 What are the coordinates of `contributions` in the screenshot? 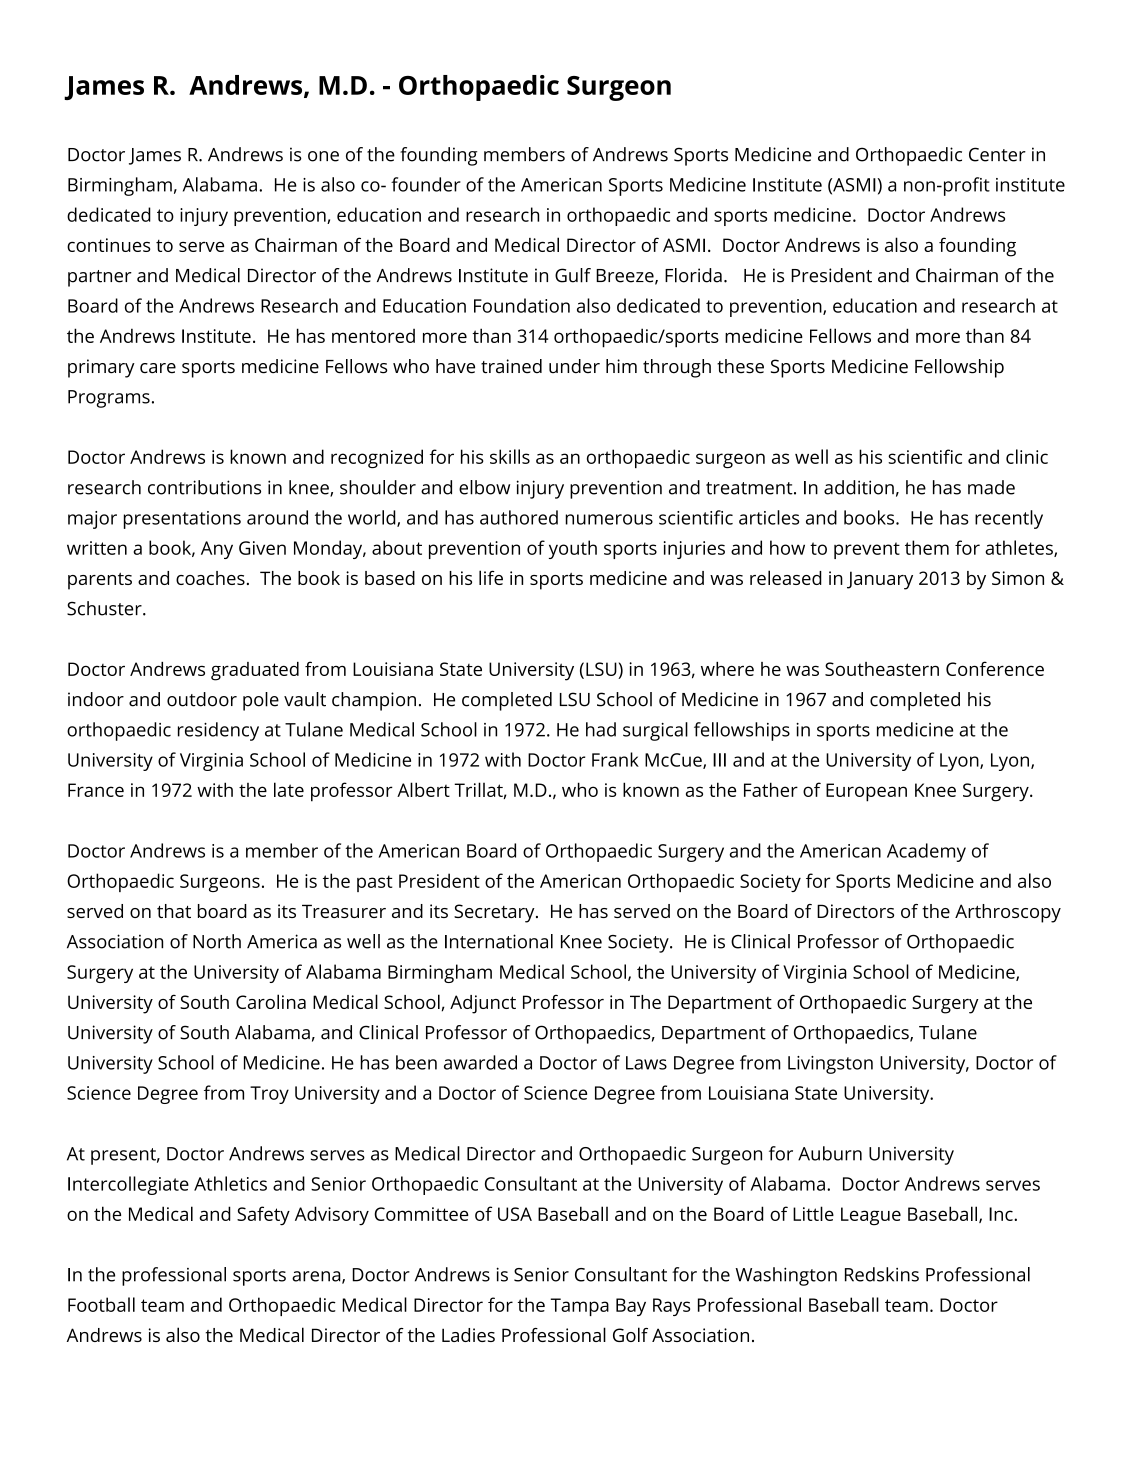 It's located at (204, 487).
